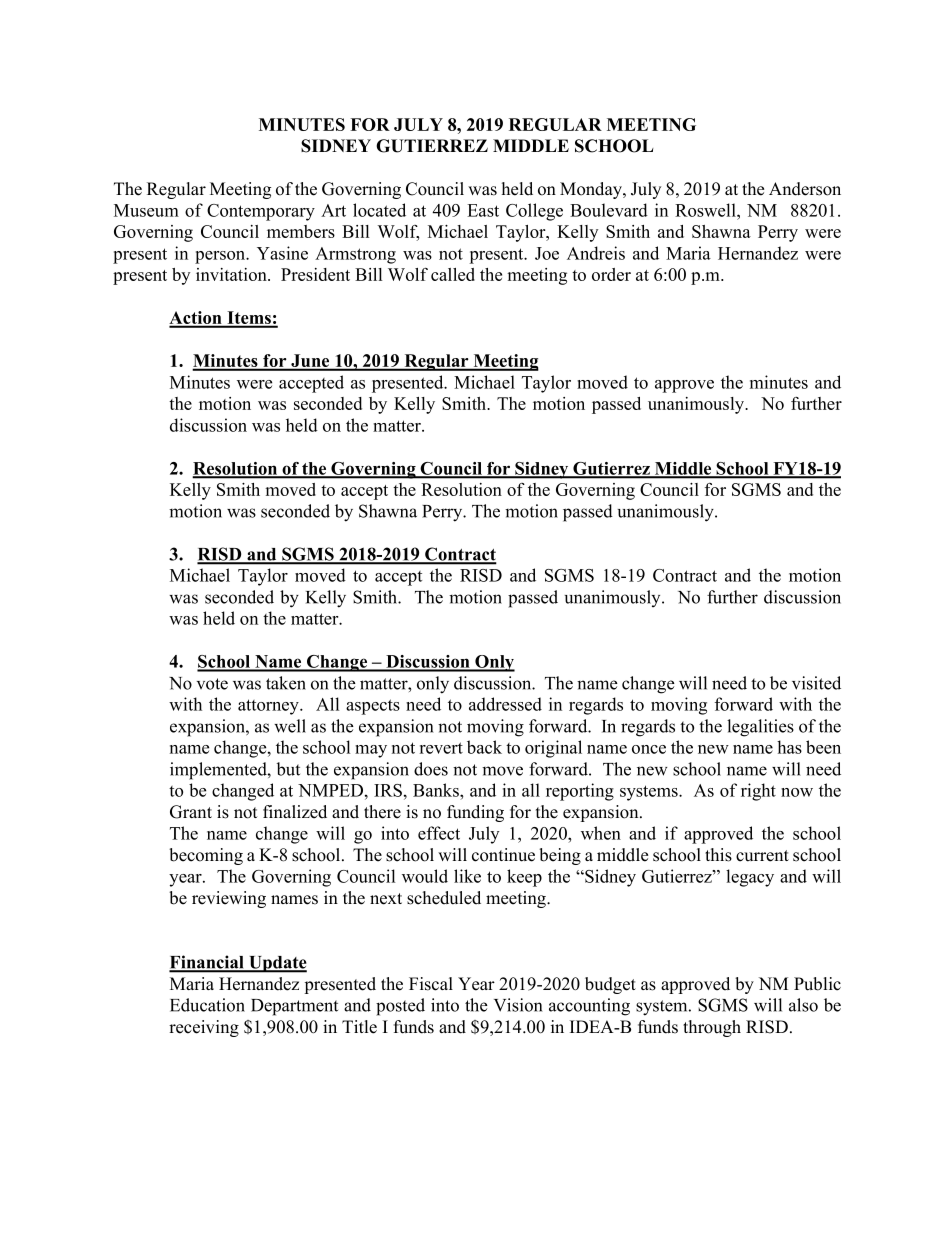 The width and height of the document is (952, 1233). Describe the element at coordinates (310, 362) in the document. I see `June` at that location.
